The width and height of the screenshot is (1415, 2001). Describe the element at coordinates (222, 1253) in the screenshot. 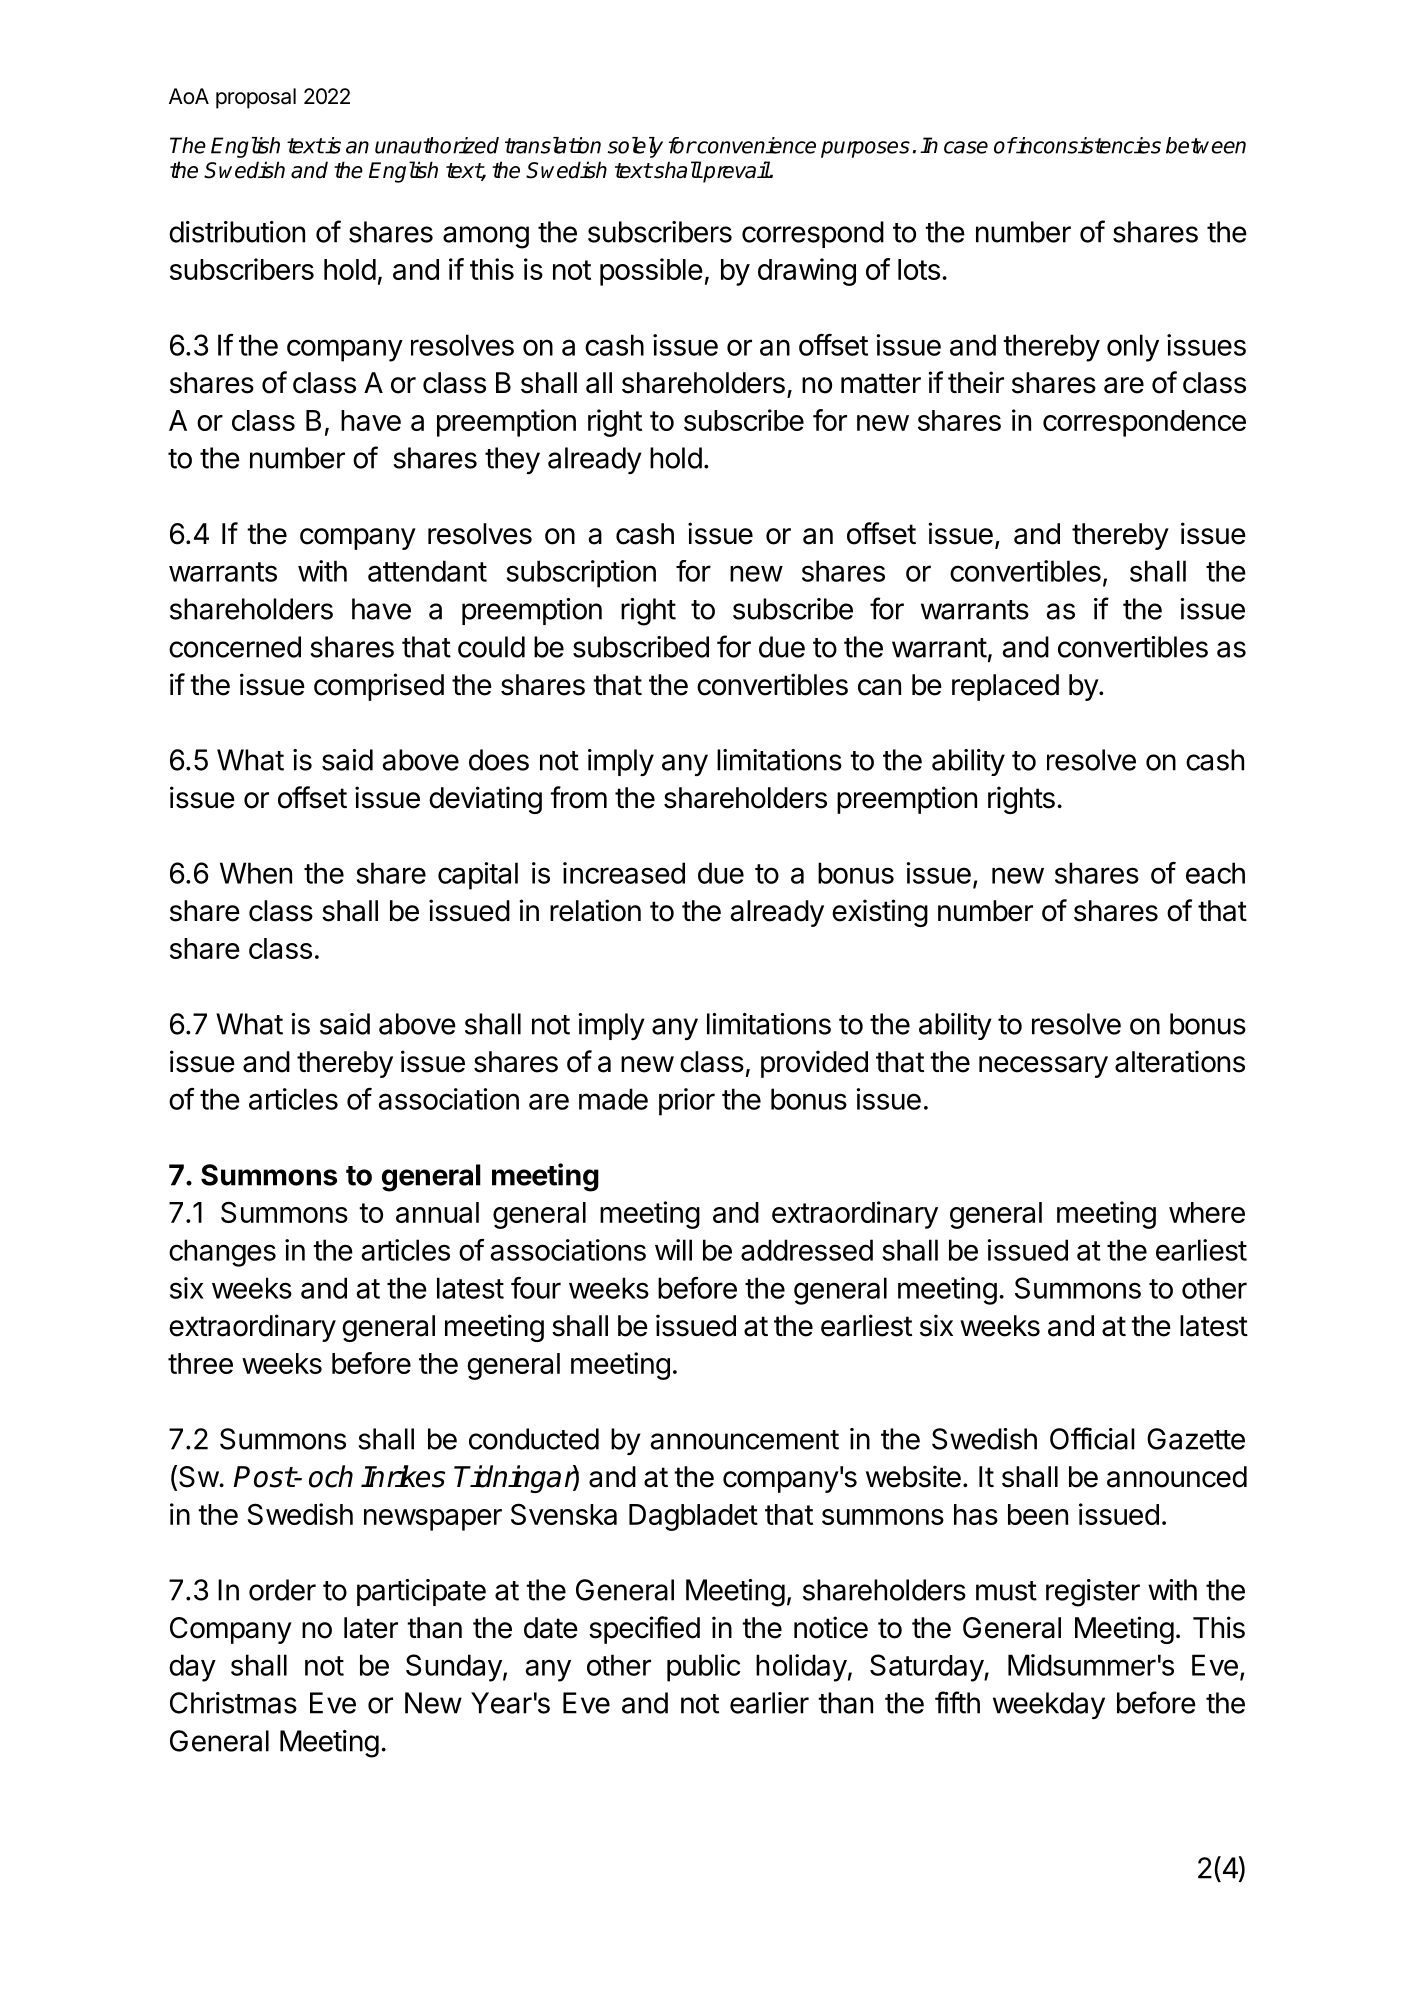

I see `changes` at that location.
